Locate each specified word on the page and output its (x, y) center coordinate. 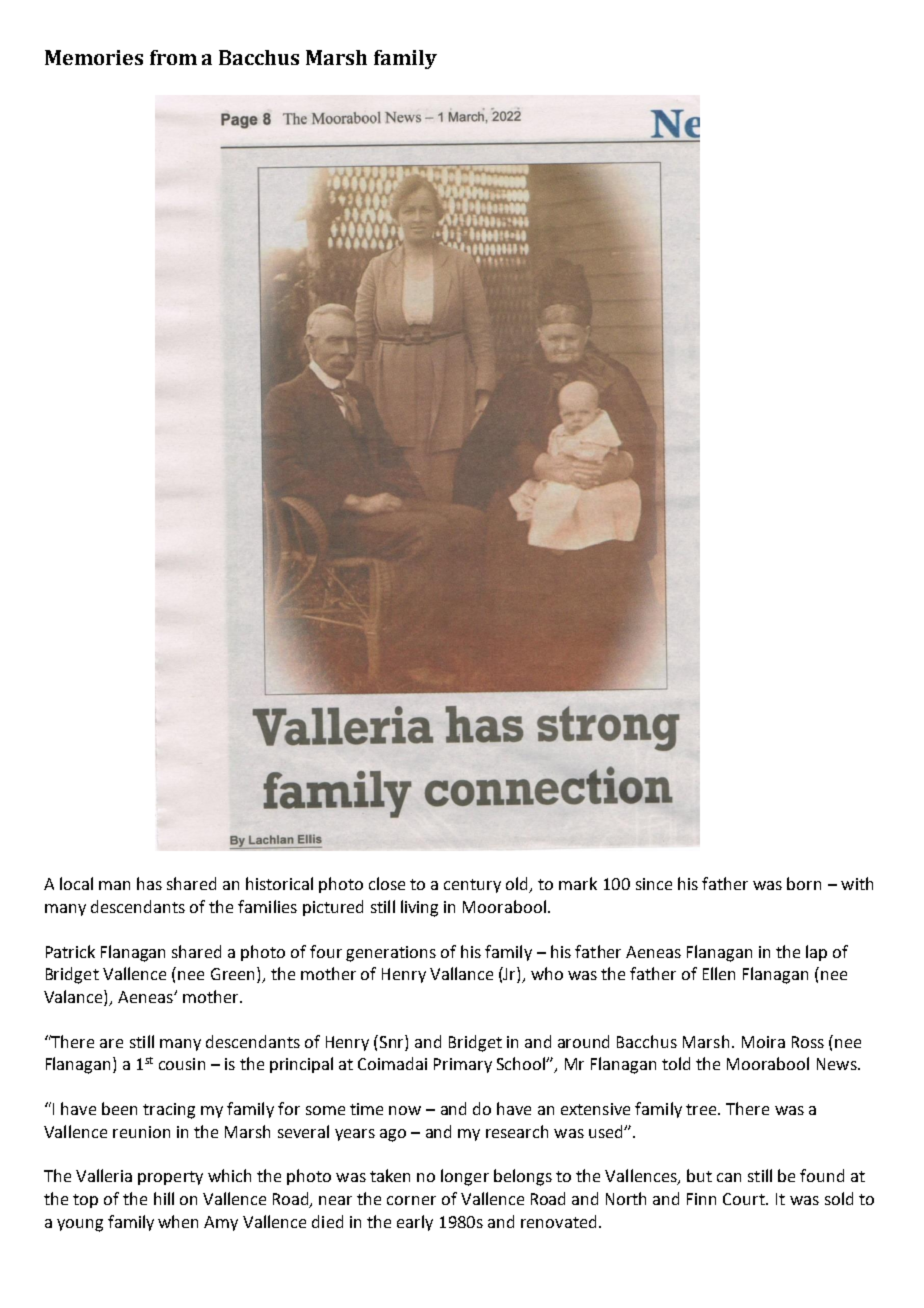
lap (816, 953)
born (804, 883)
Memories (94, 57)
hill (164, 1198)
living (419, 908)
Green (232, 974)
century (472, 886)
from (173, 57)
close (387, 883)
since (654, 884)
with (857, 883)
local (76, 883)
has (149, 883)
